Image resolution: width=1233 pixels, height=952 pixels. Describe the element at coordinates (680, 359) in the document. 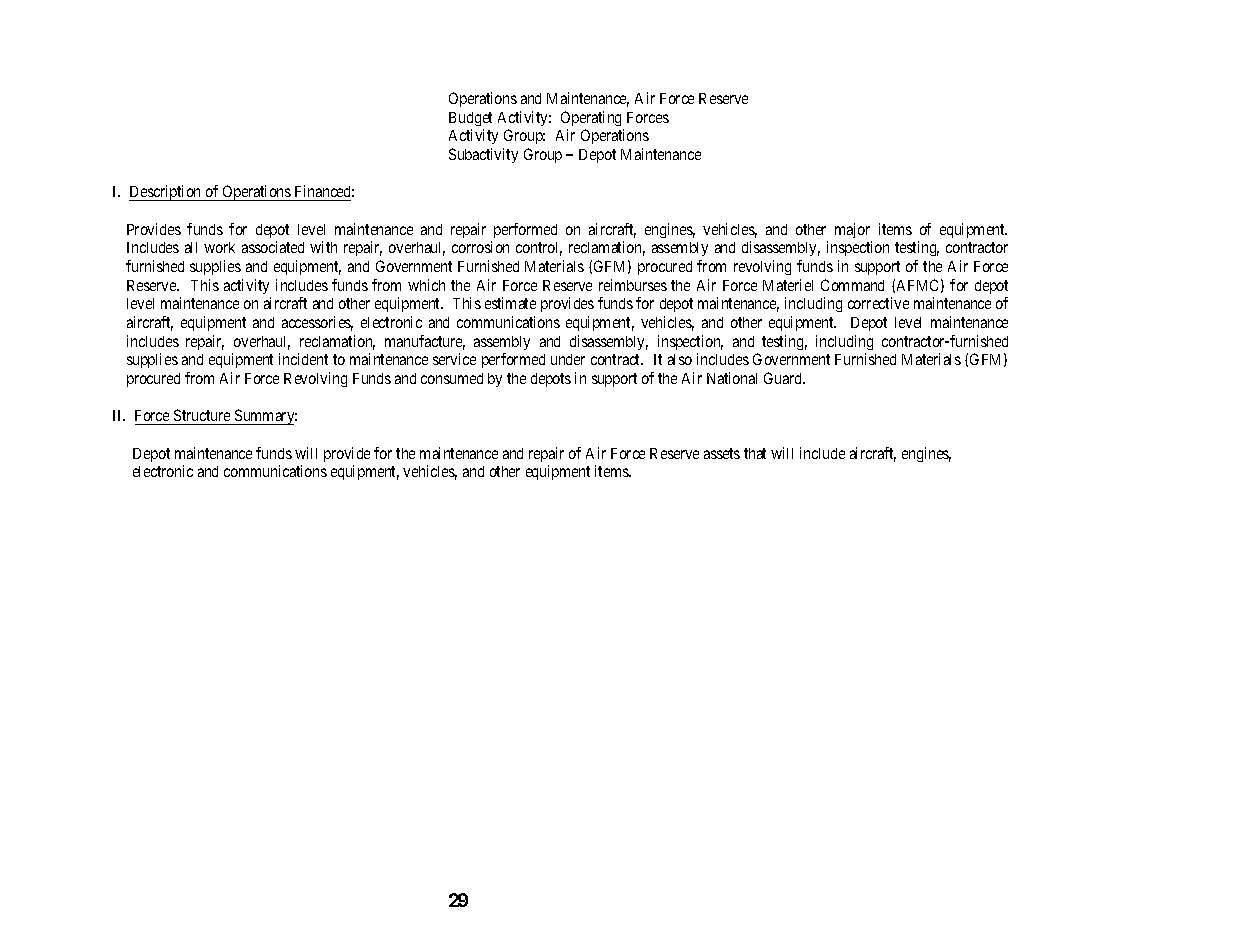

I see `also` at that location.
